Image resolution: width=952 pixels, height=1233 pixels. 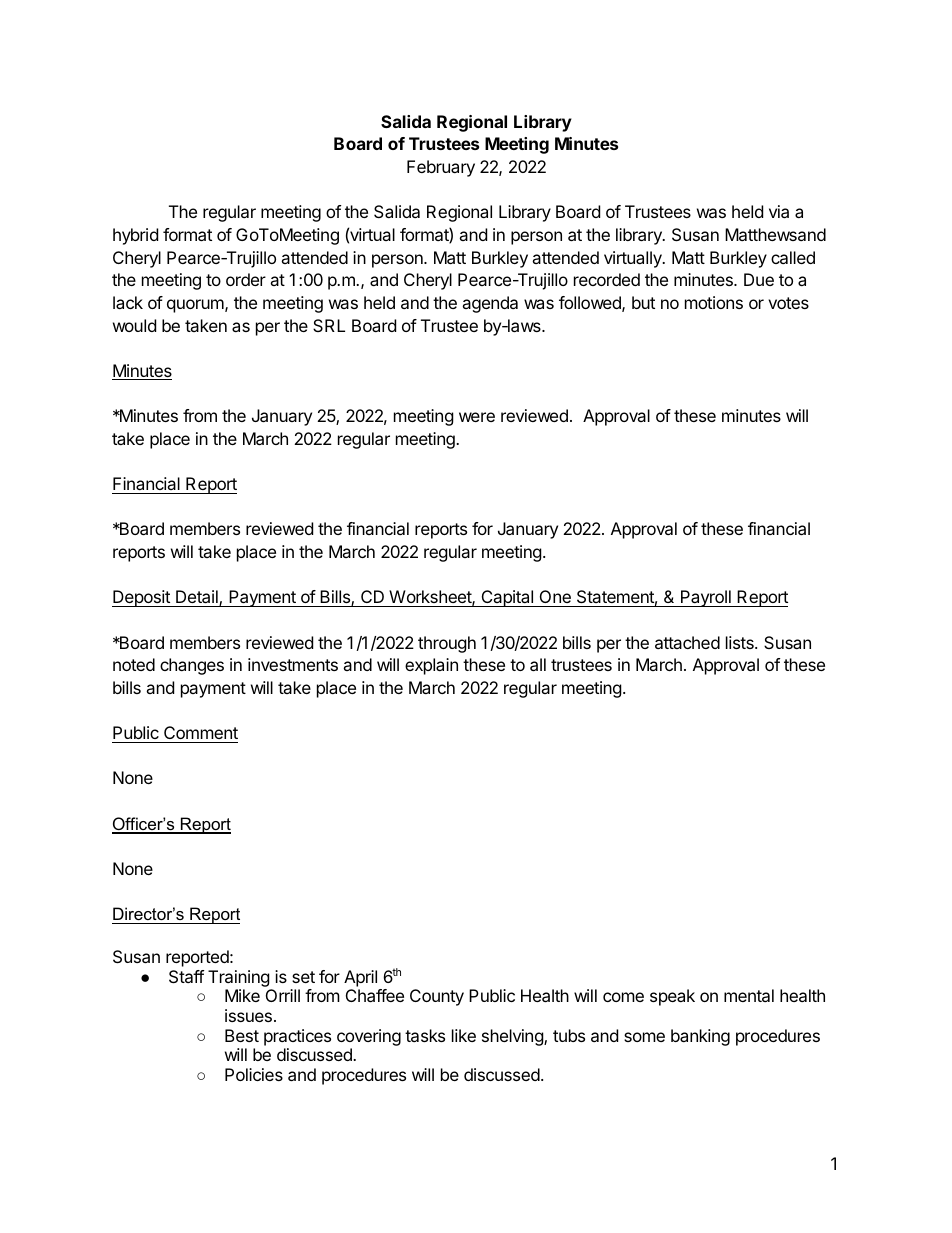 I want to click on were, so click(x=477, y=417).
